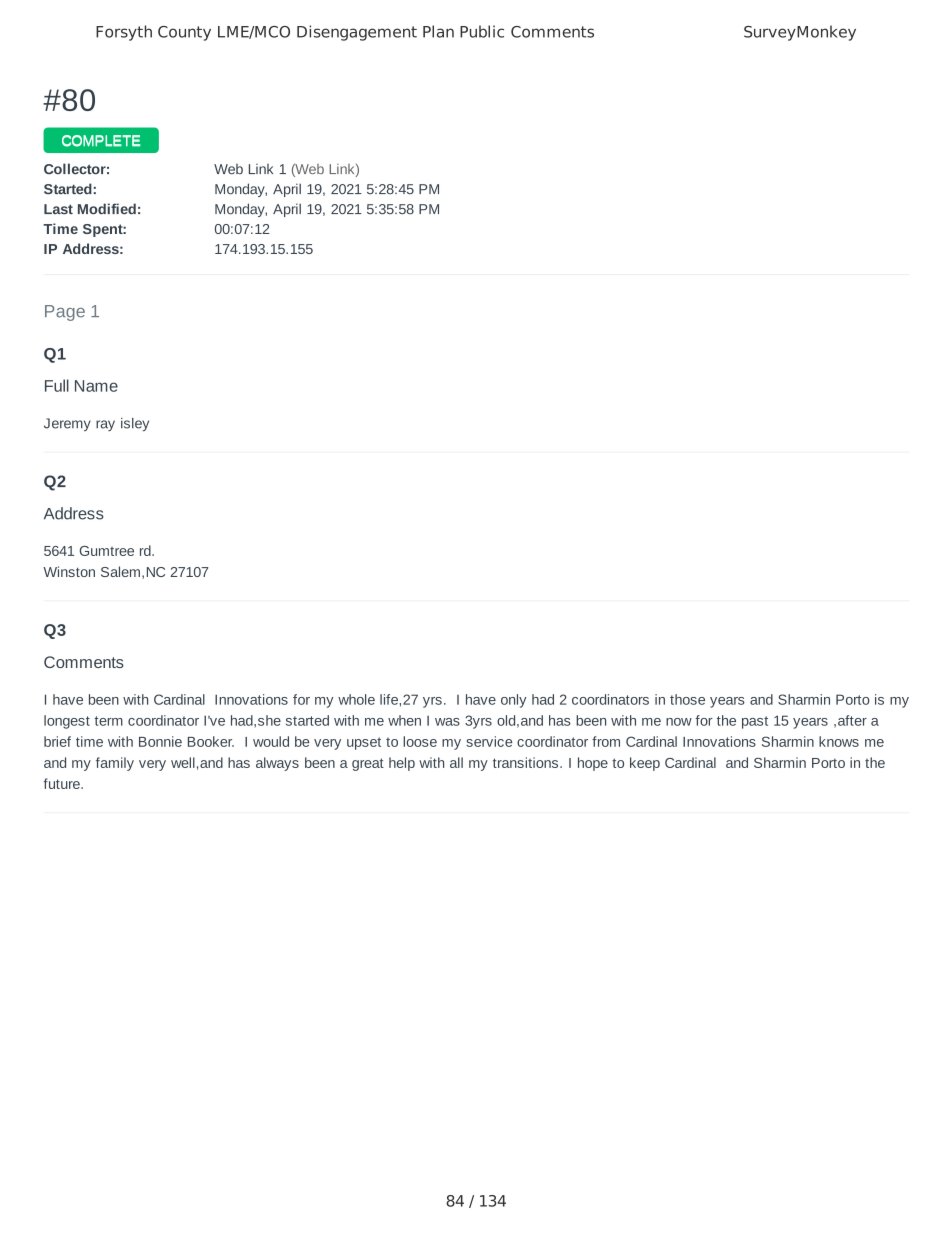 This page has width=952, height=1233. Describe the element at coordinates (135, 424) in the page. I see `isley` at that location.
